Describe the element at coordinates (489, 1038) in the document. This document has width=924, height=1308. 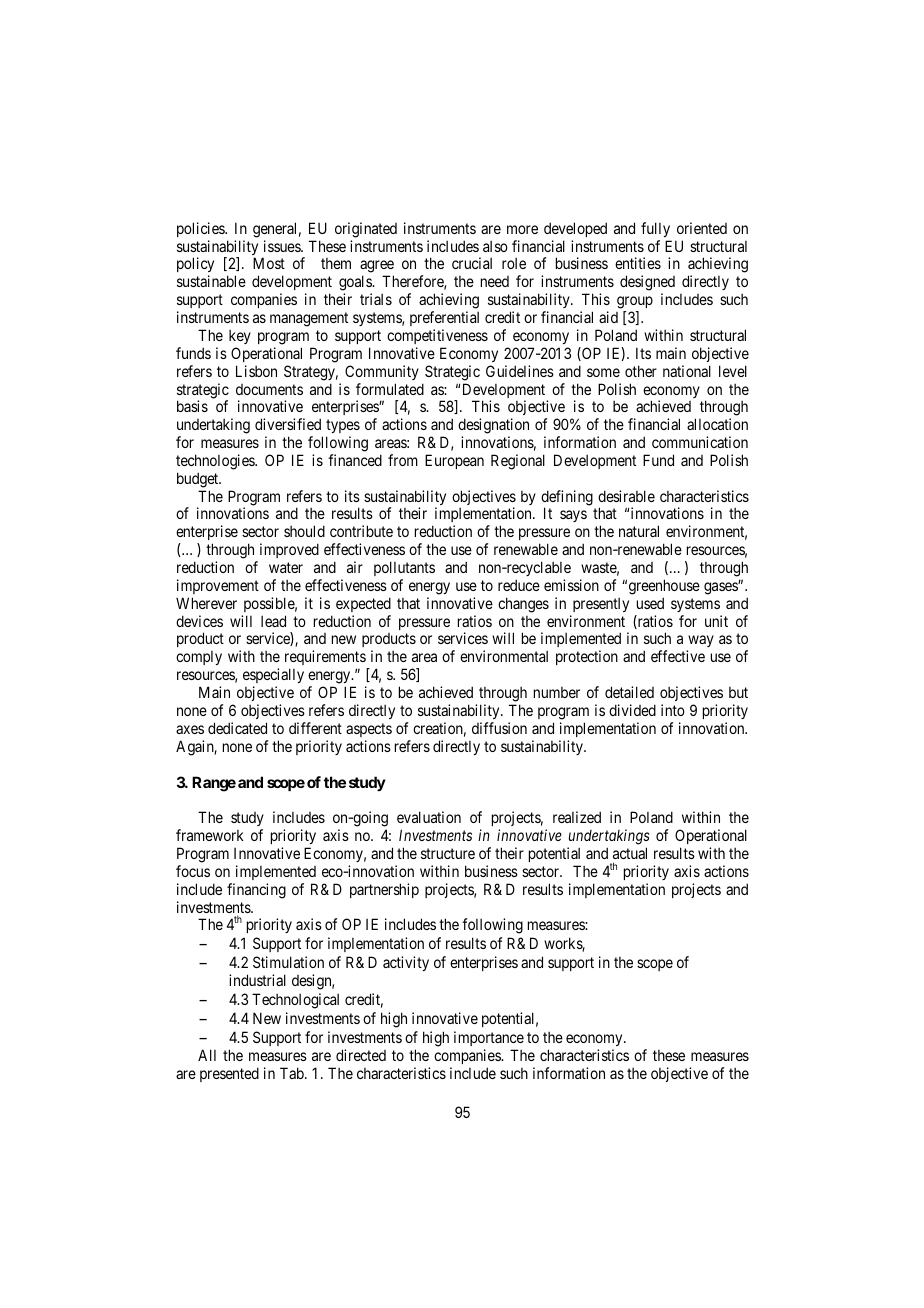
I see `importance` at that location.
